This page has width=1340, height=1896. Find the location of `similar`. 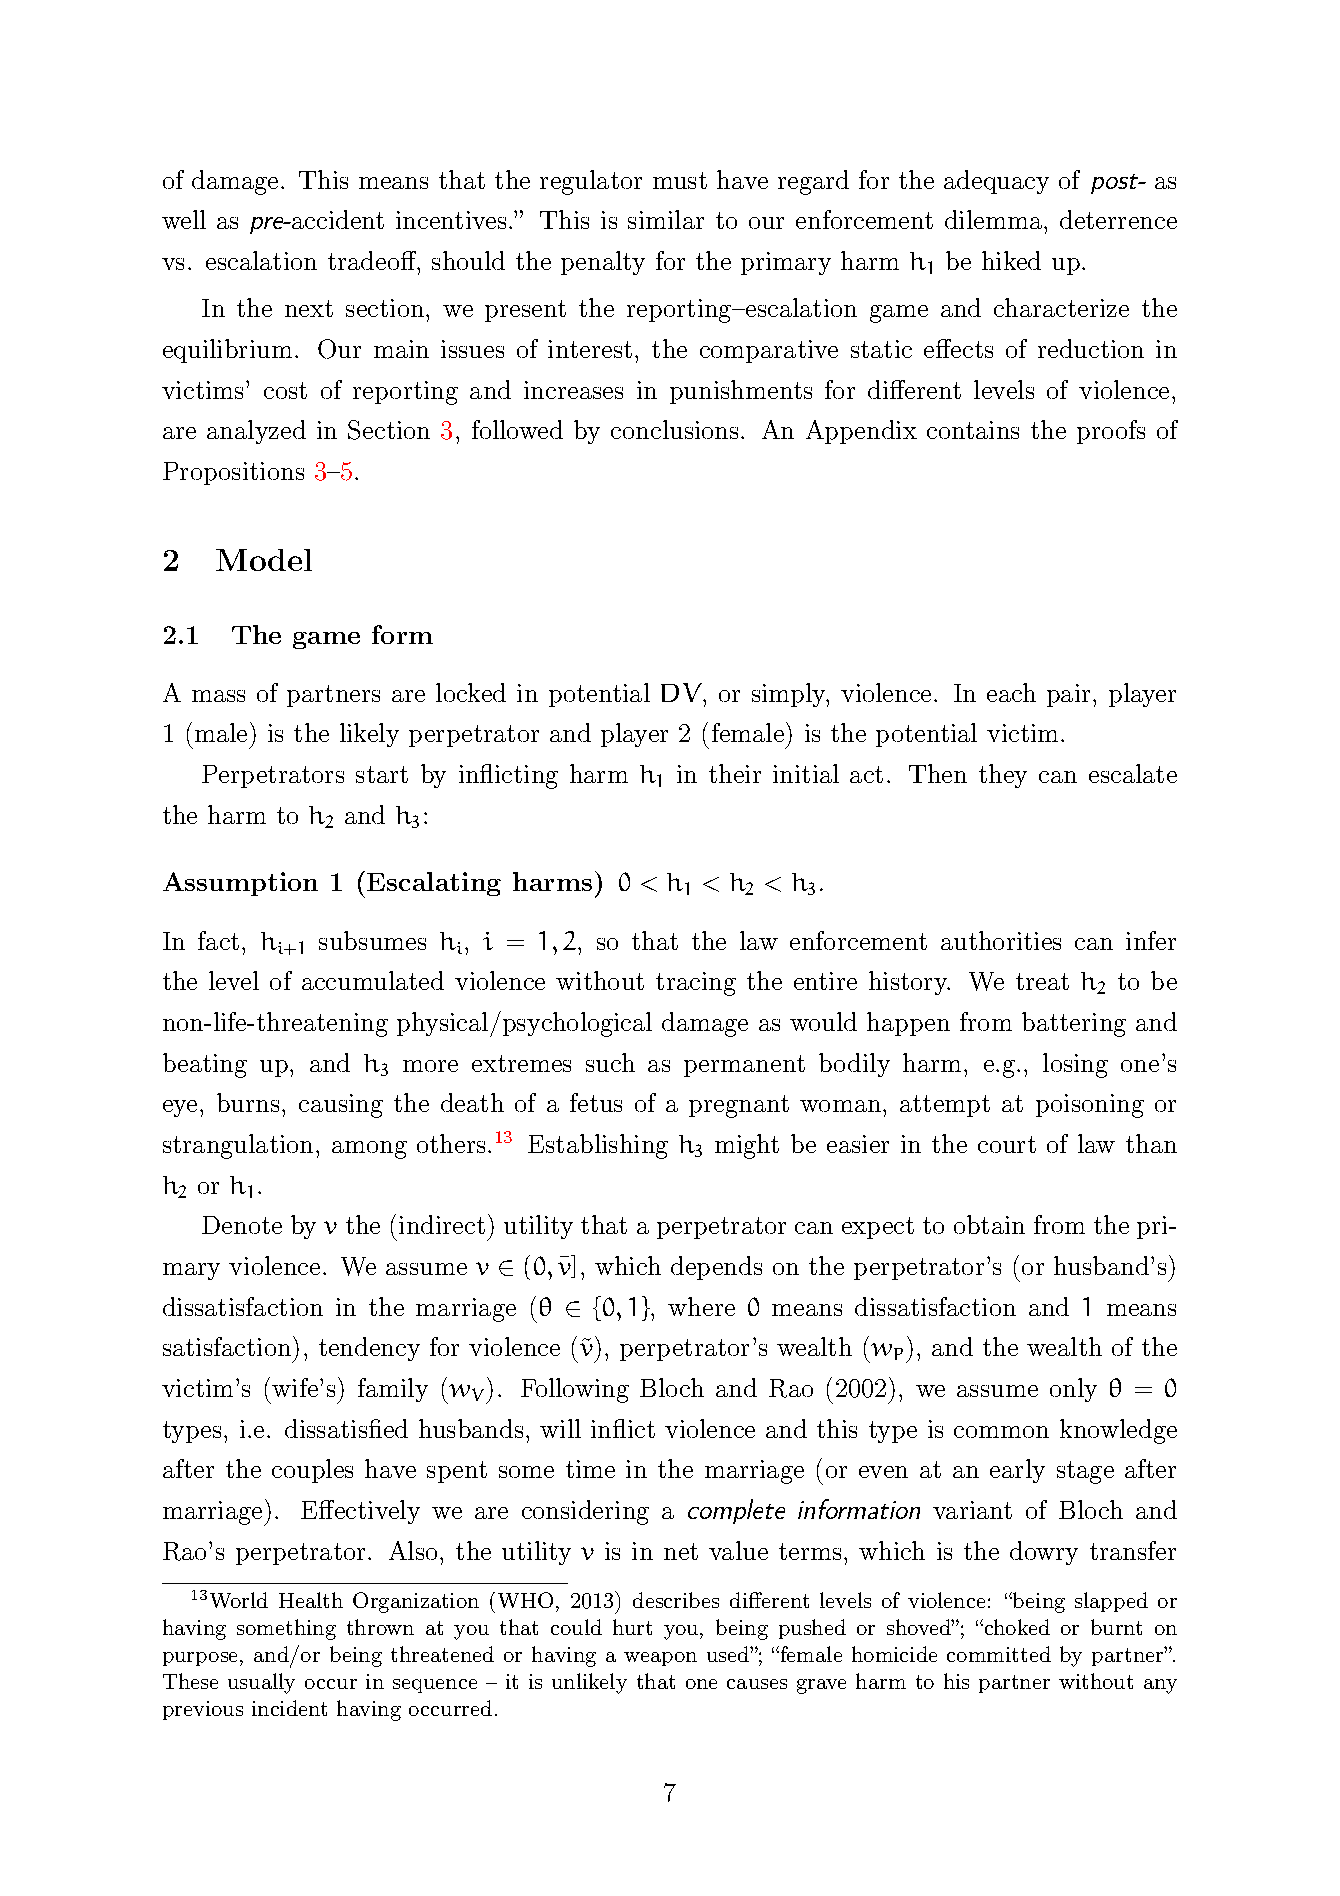

similar is located at coordinates (666, 219).
